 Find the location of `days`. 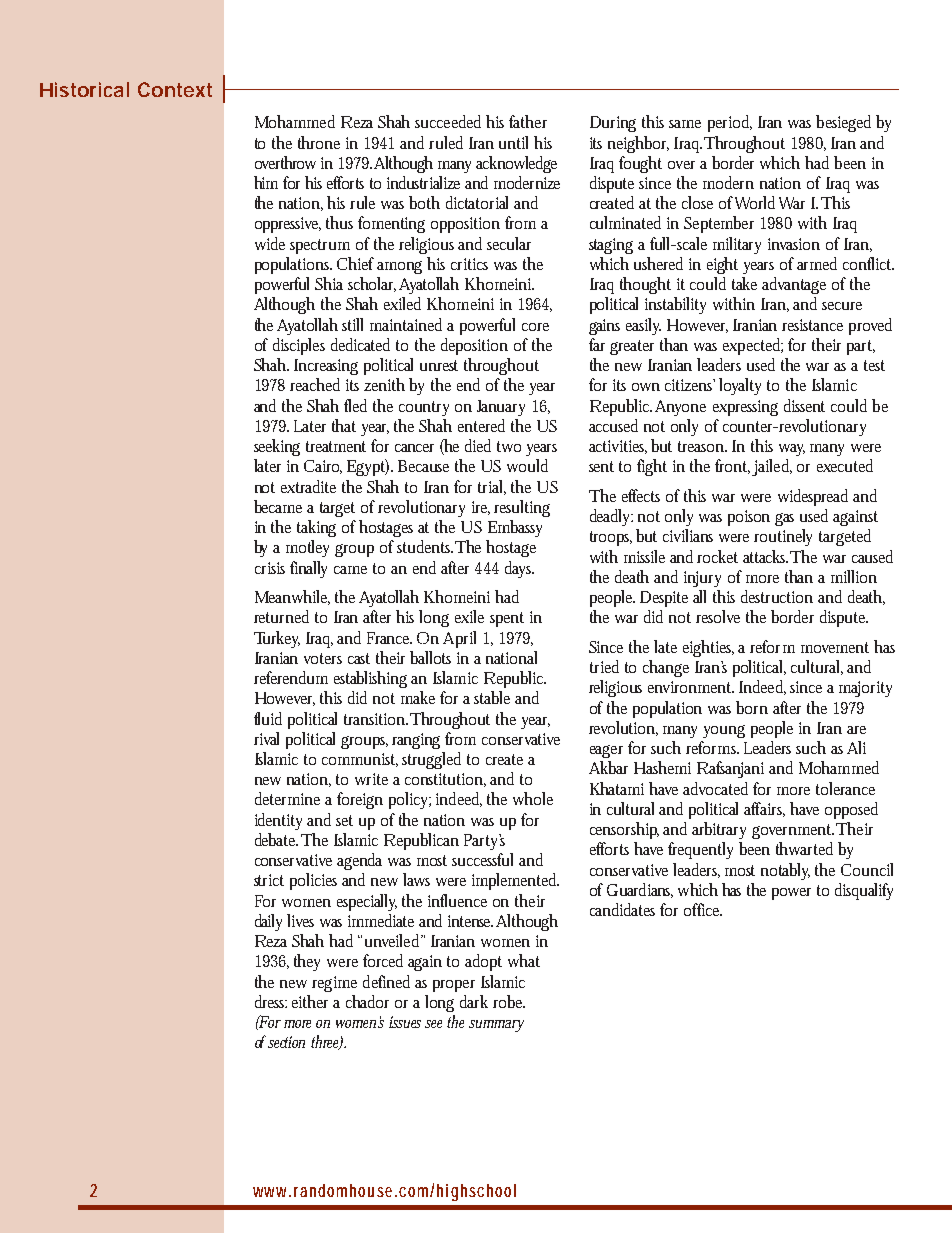

days is located at coordinates (519, 569).
